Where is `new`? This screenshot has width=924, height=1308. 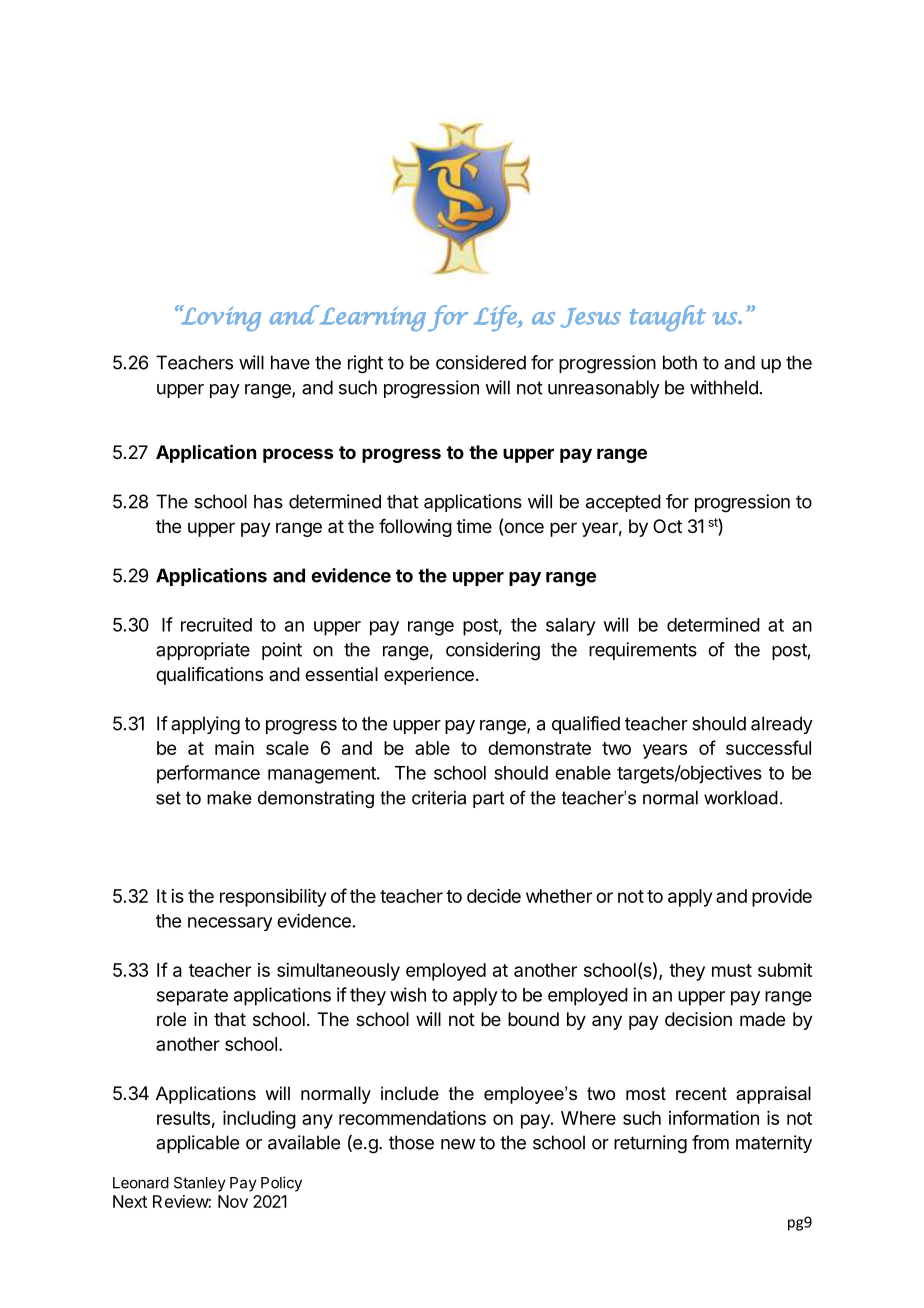
new is located at coordinates (458, 1144).
